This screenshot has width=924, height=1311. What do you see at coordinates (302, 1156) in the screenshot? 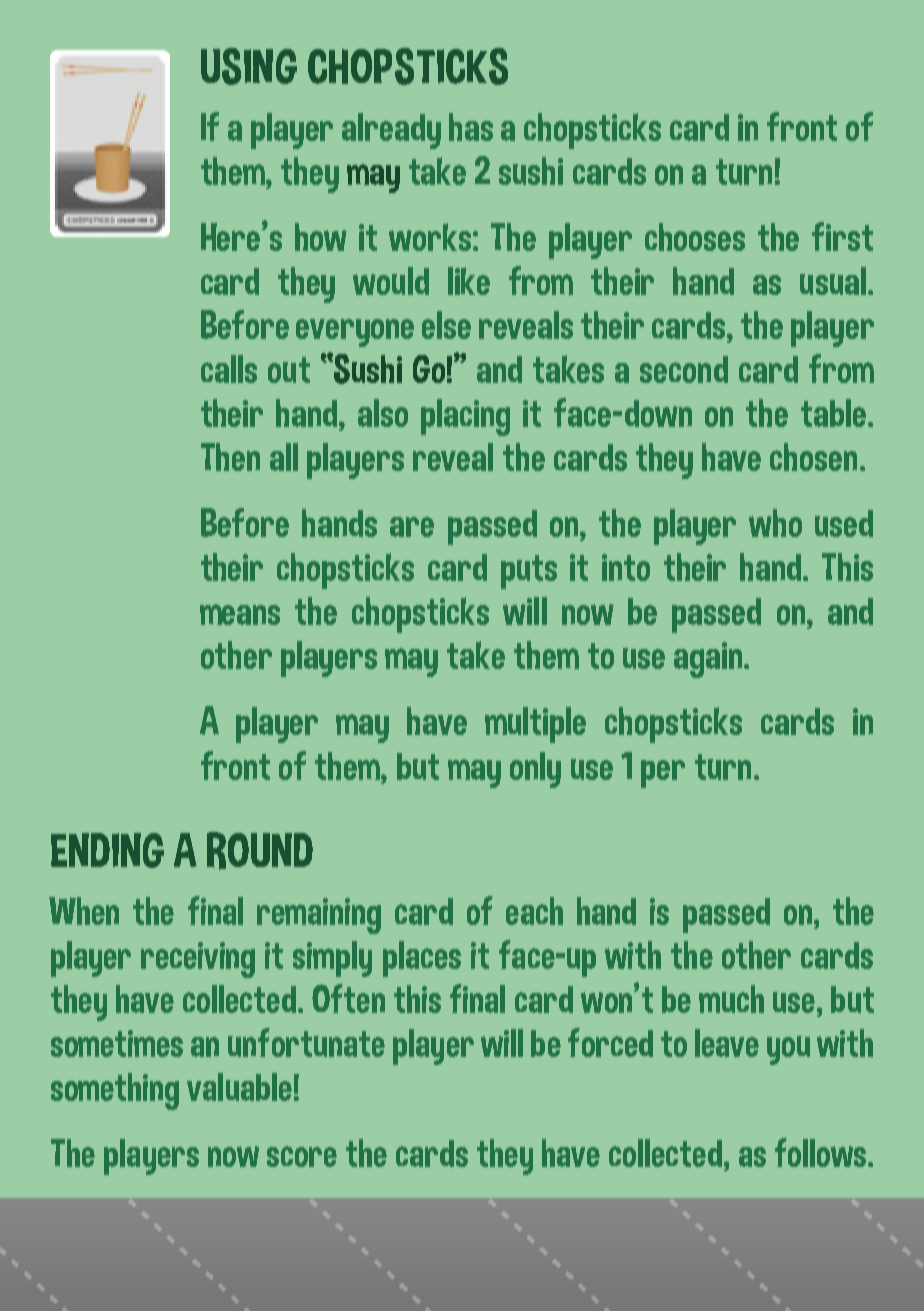
I see `score` at bounding box center [302, 1156].
